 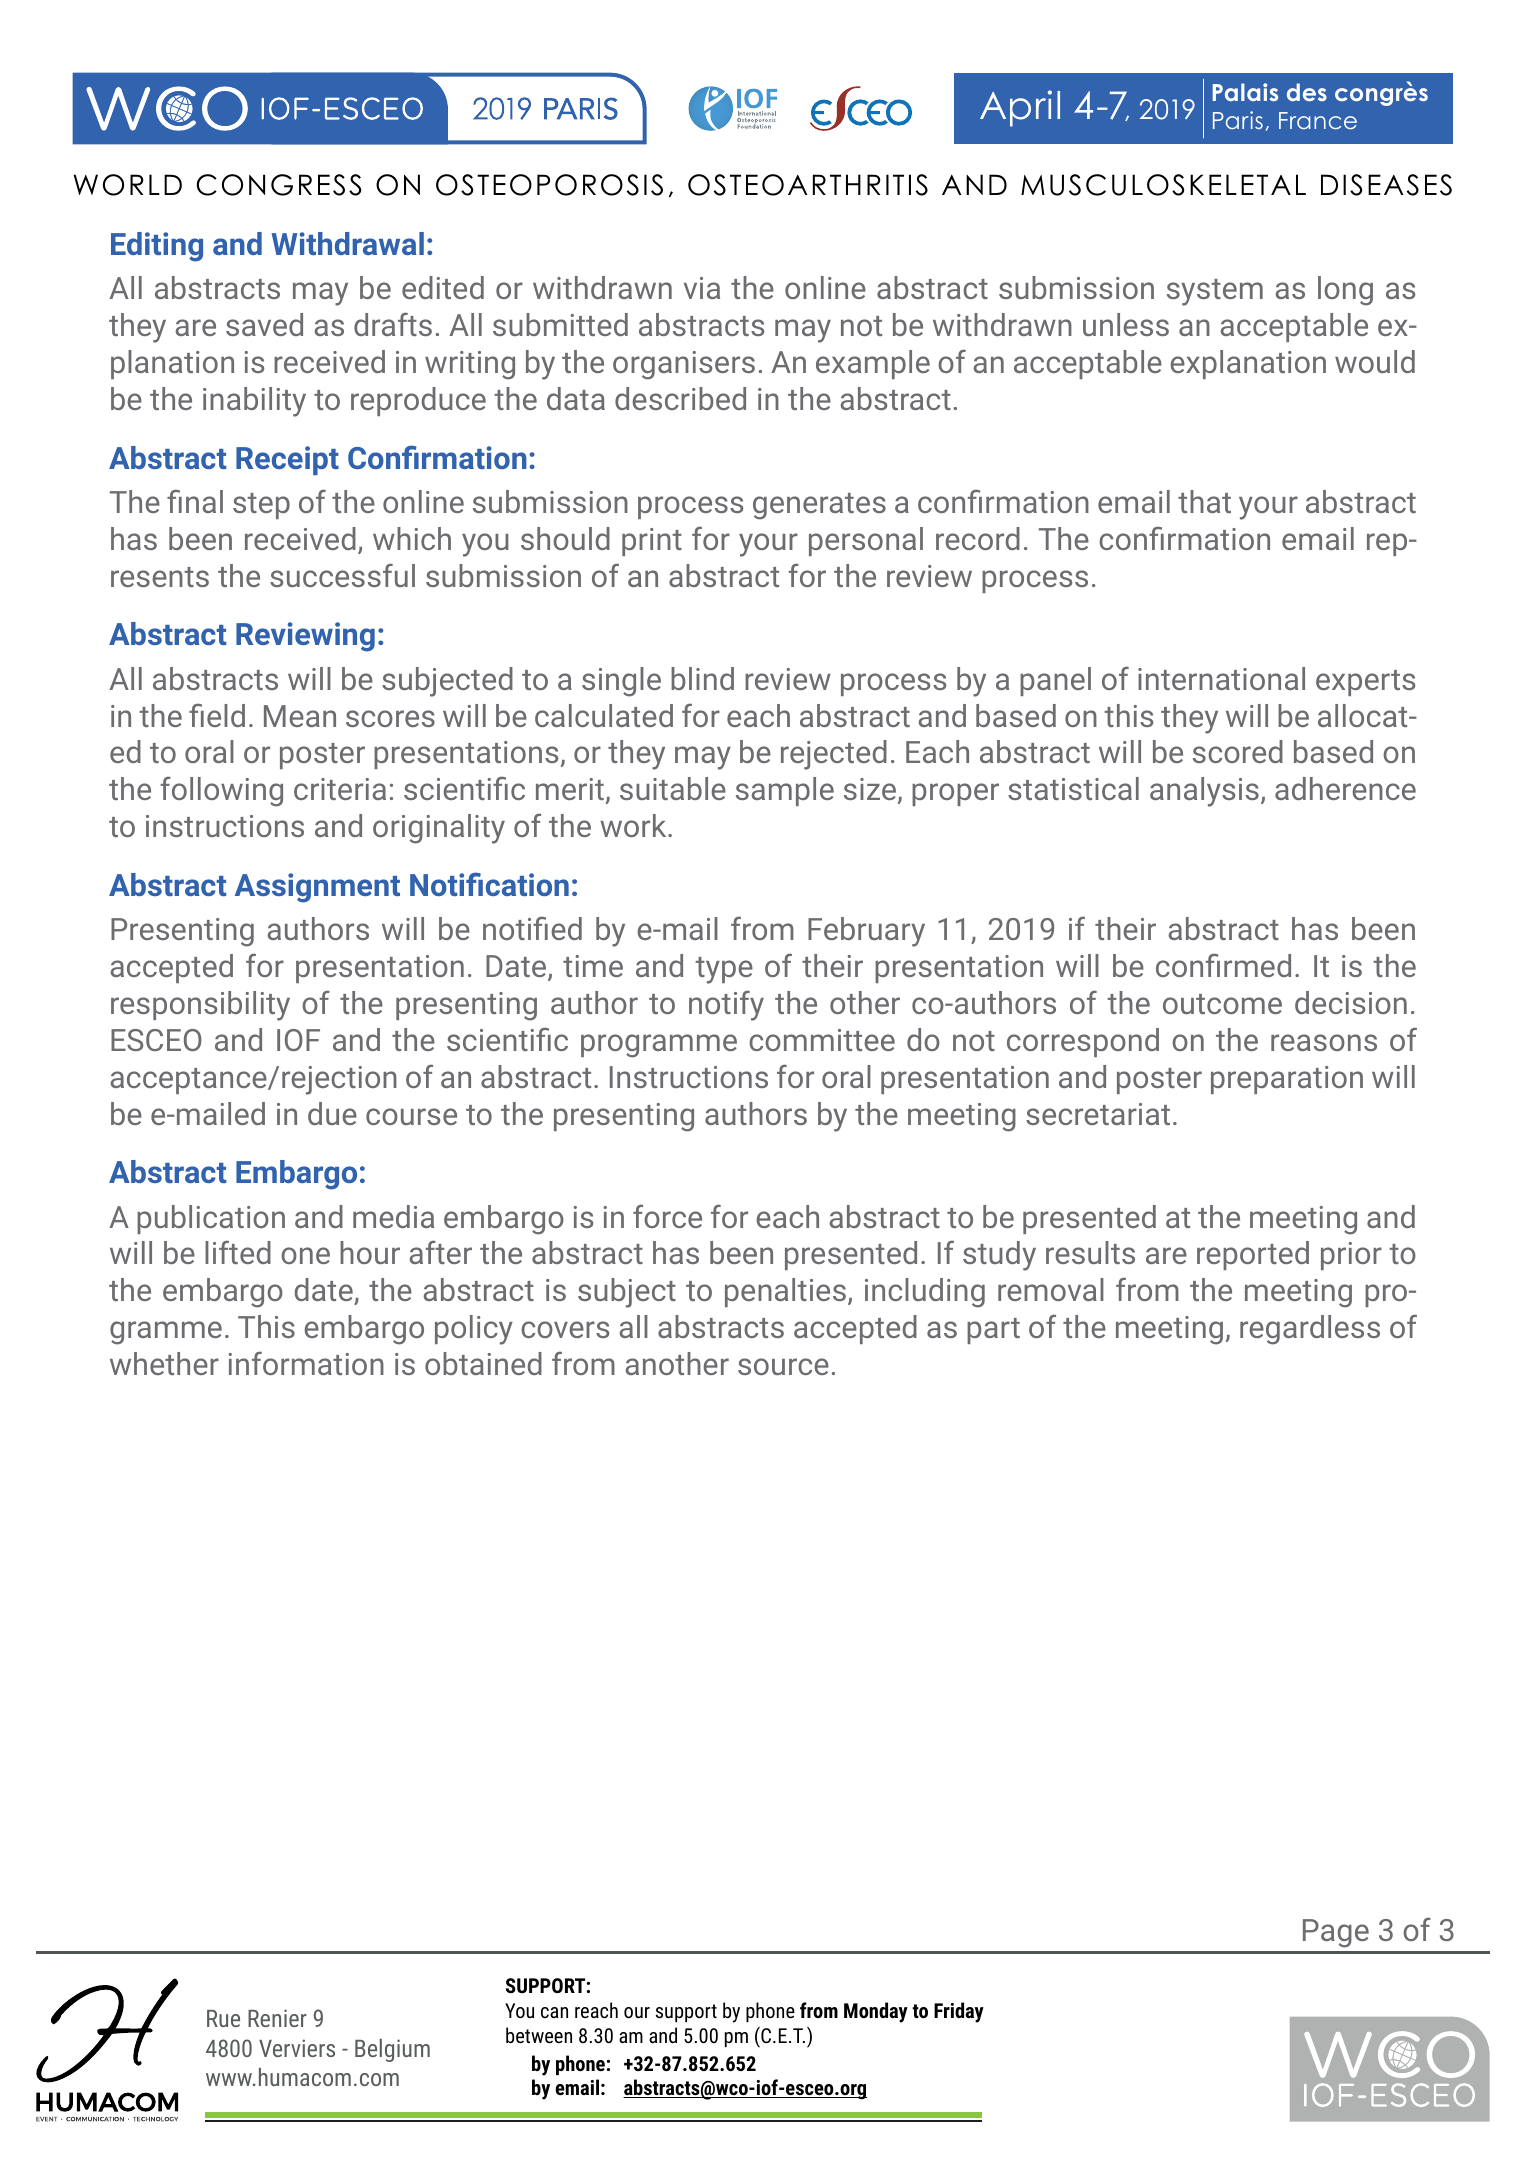 What do you see at coordinates (300, 716) in the screenshot?
I see `Mean` at bounding box center [300, 716].
